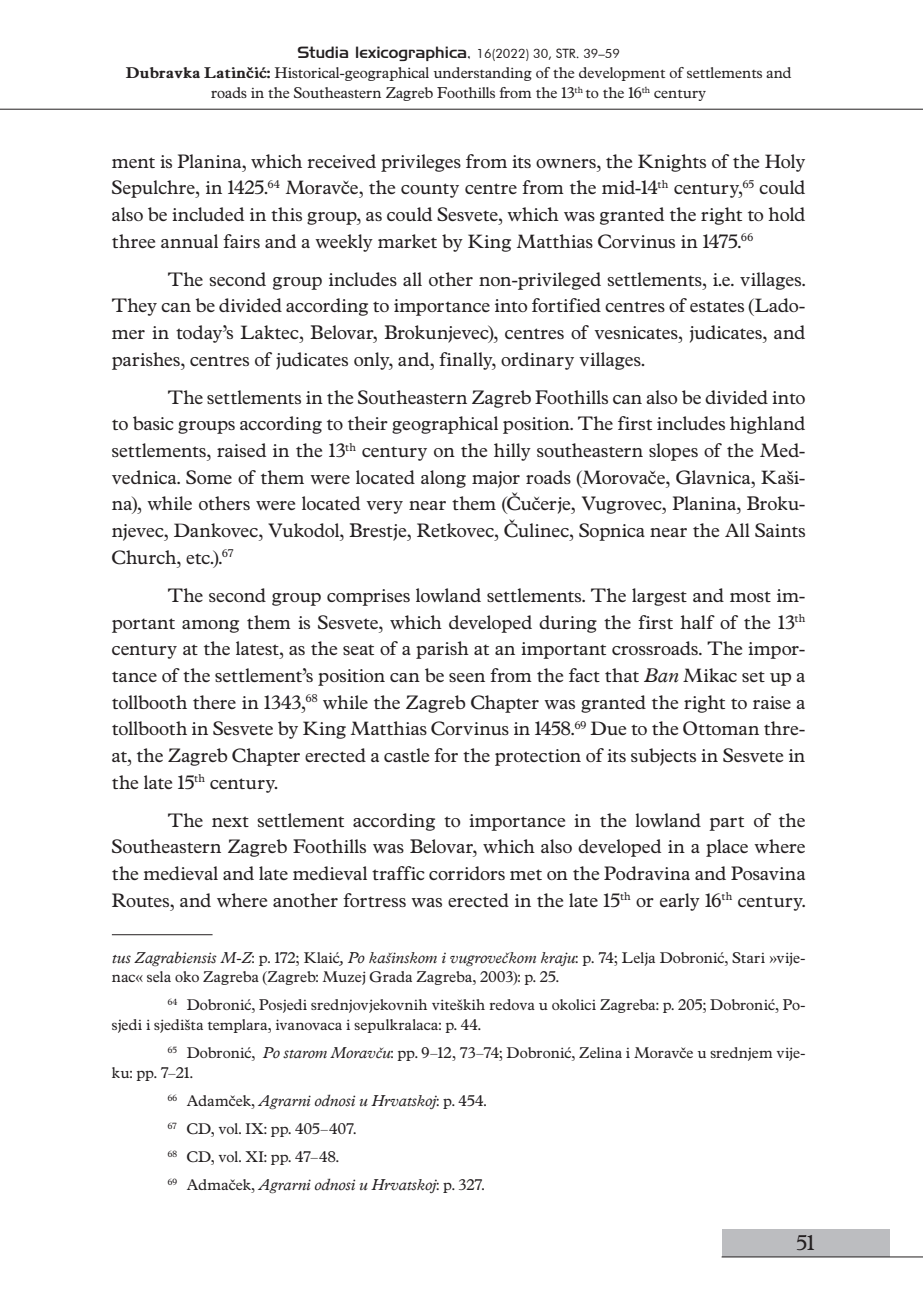 The height and width of the screenshot is (1316, 923). What do you see at coordinates (672, 163) in the screenshot?
I see `Knights` at bounding box center [672, 163].
